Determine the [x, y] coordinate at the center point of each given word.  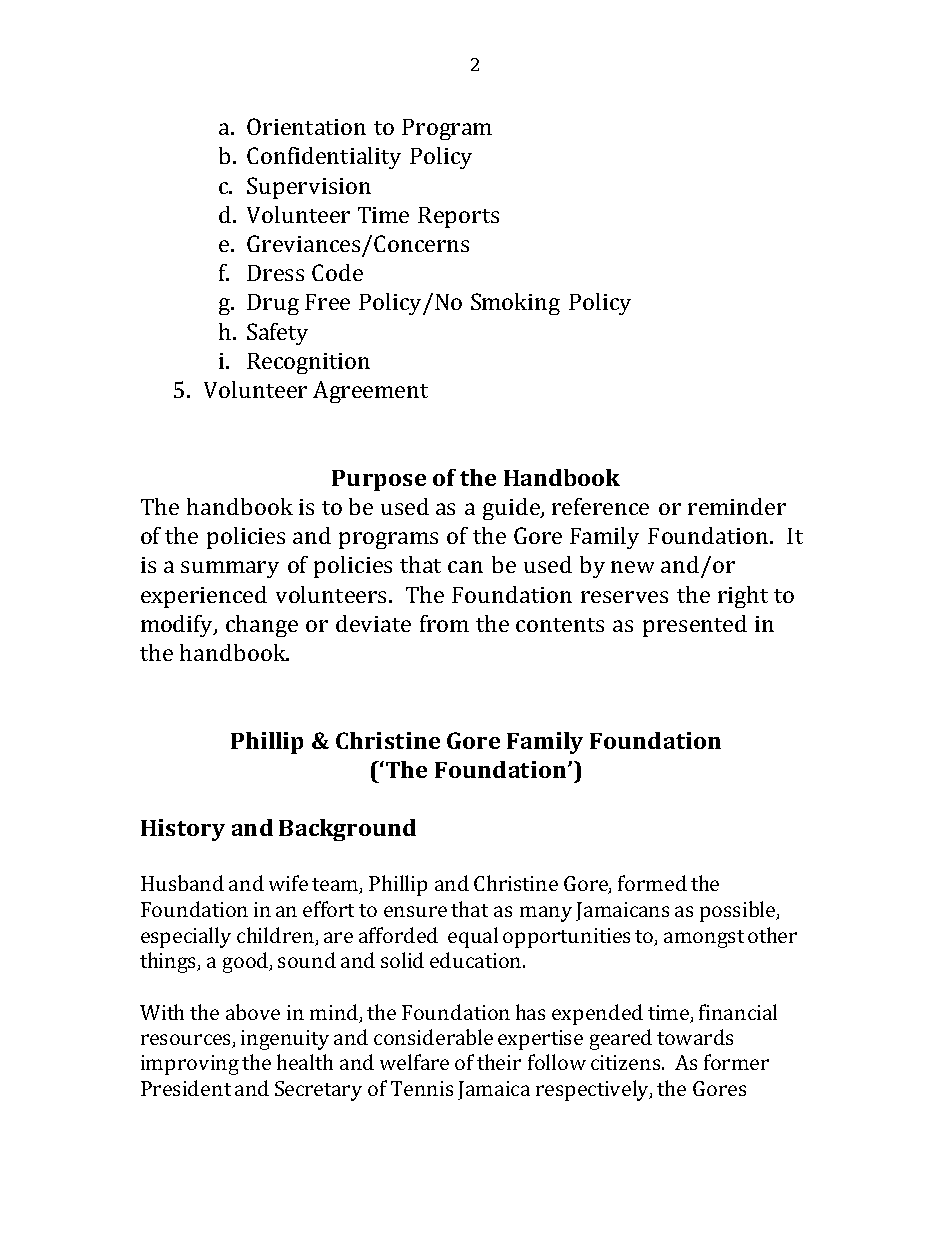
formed [652, 883]
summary [230, 569]
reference [600, 506]
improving [190, 1065]
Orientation [306, 126]
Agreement [370, 392]
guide [512, 509]
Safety [277, 334]
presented [695, 626]
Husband [182, 883]
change [262, 626]
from [444, 623]
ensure [415, 911]
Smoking [515, 304]
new [632, 567]
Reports [458, 217]
